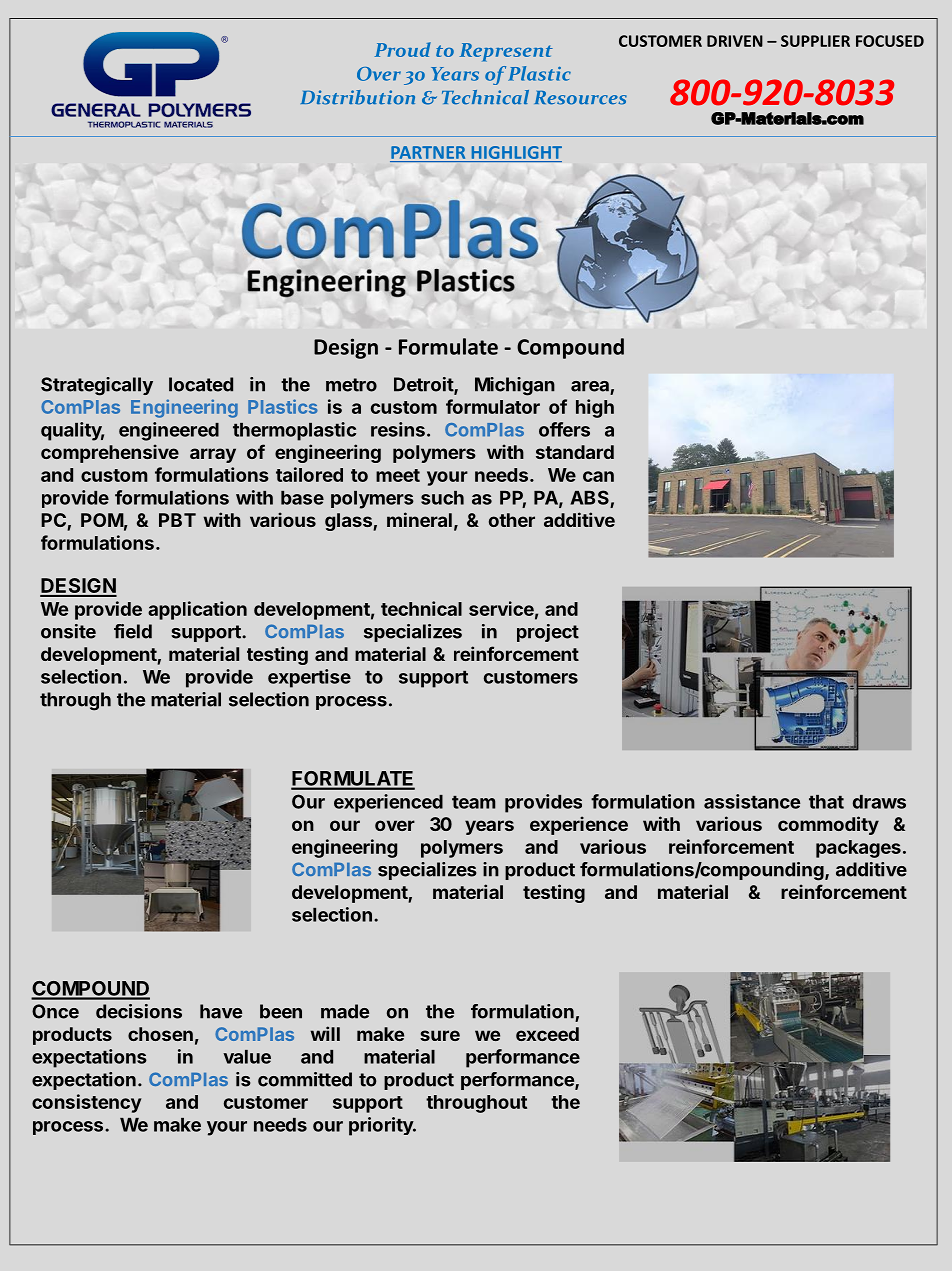 The height and width of the image is (1271, 952). Describe the element at coordinates (547, 1034) in the image. I see `exceed` at that location.
